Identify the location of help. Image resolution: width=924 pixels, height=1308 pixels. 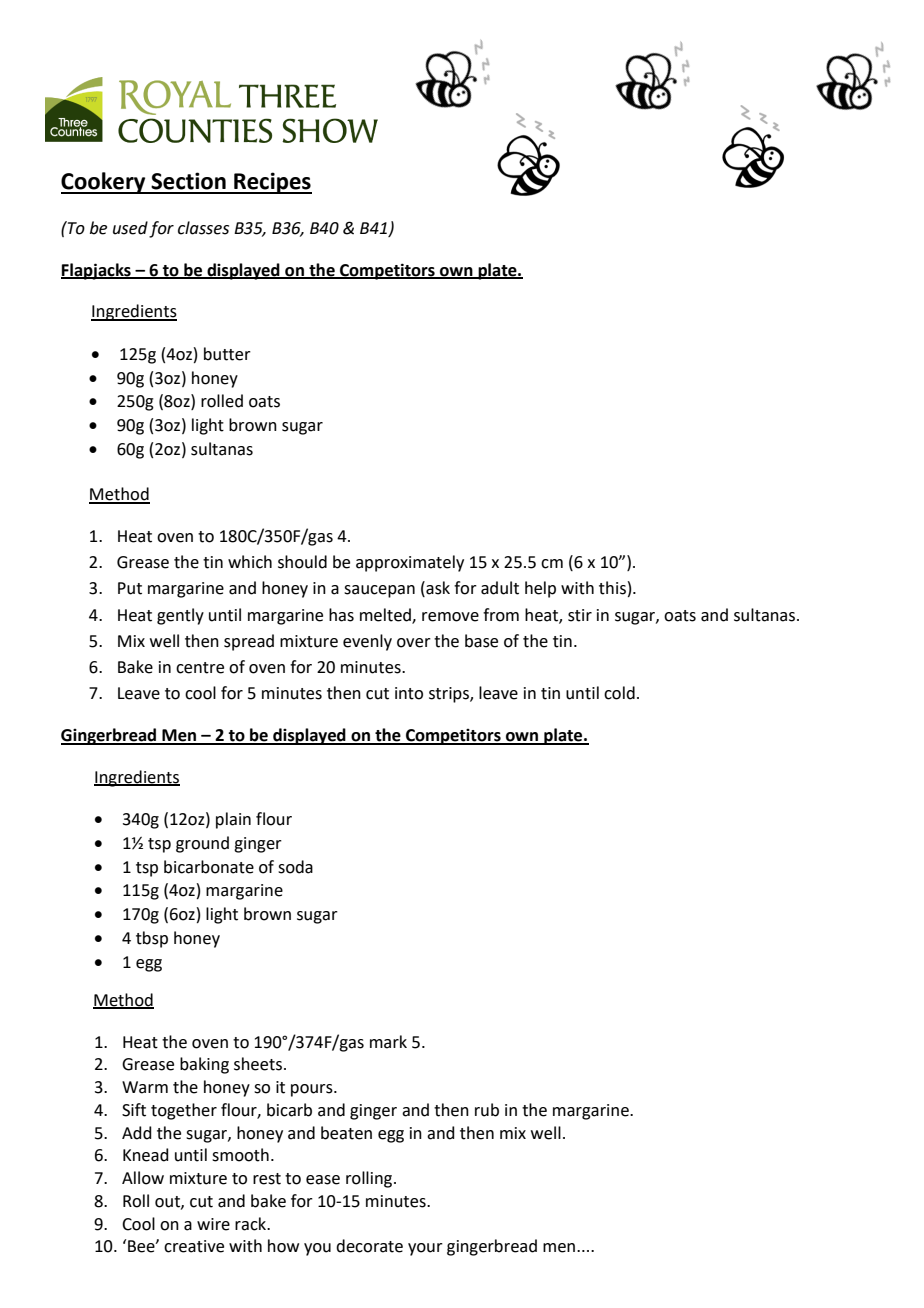
(540, 589).
